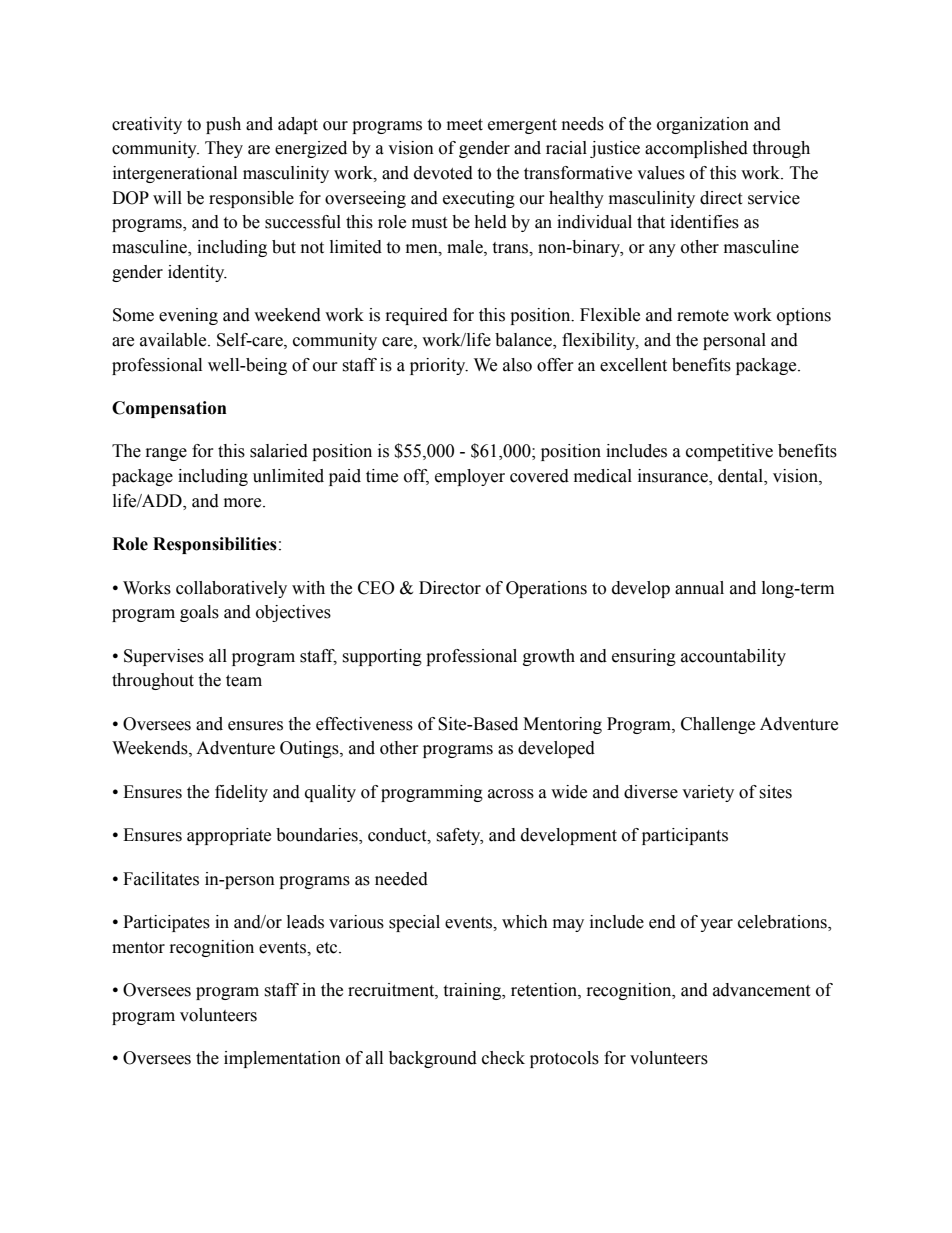 The height and width of the image is (1233, 952). Describe the element at coordinates (511, 794) in the image. I see `across` at that location.
